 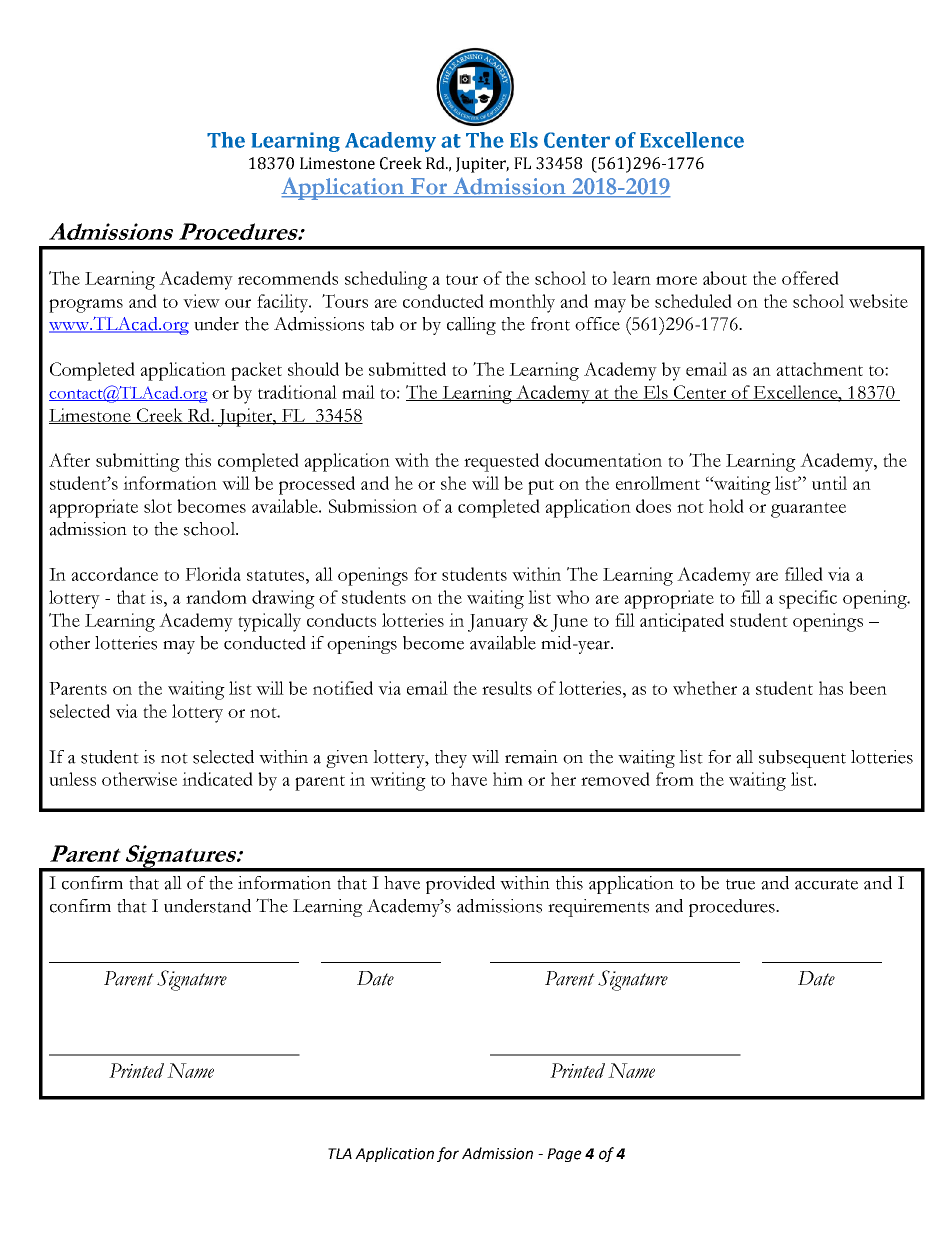 I want to click on indicated, so click(x=217, y=779).
